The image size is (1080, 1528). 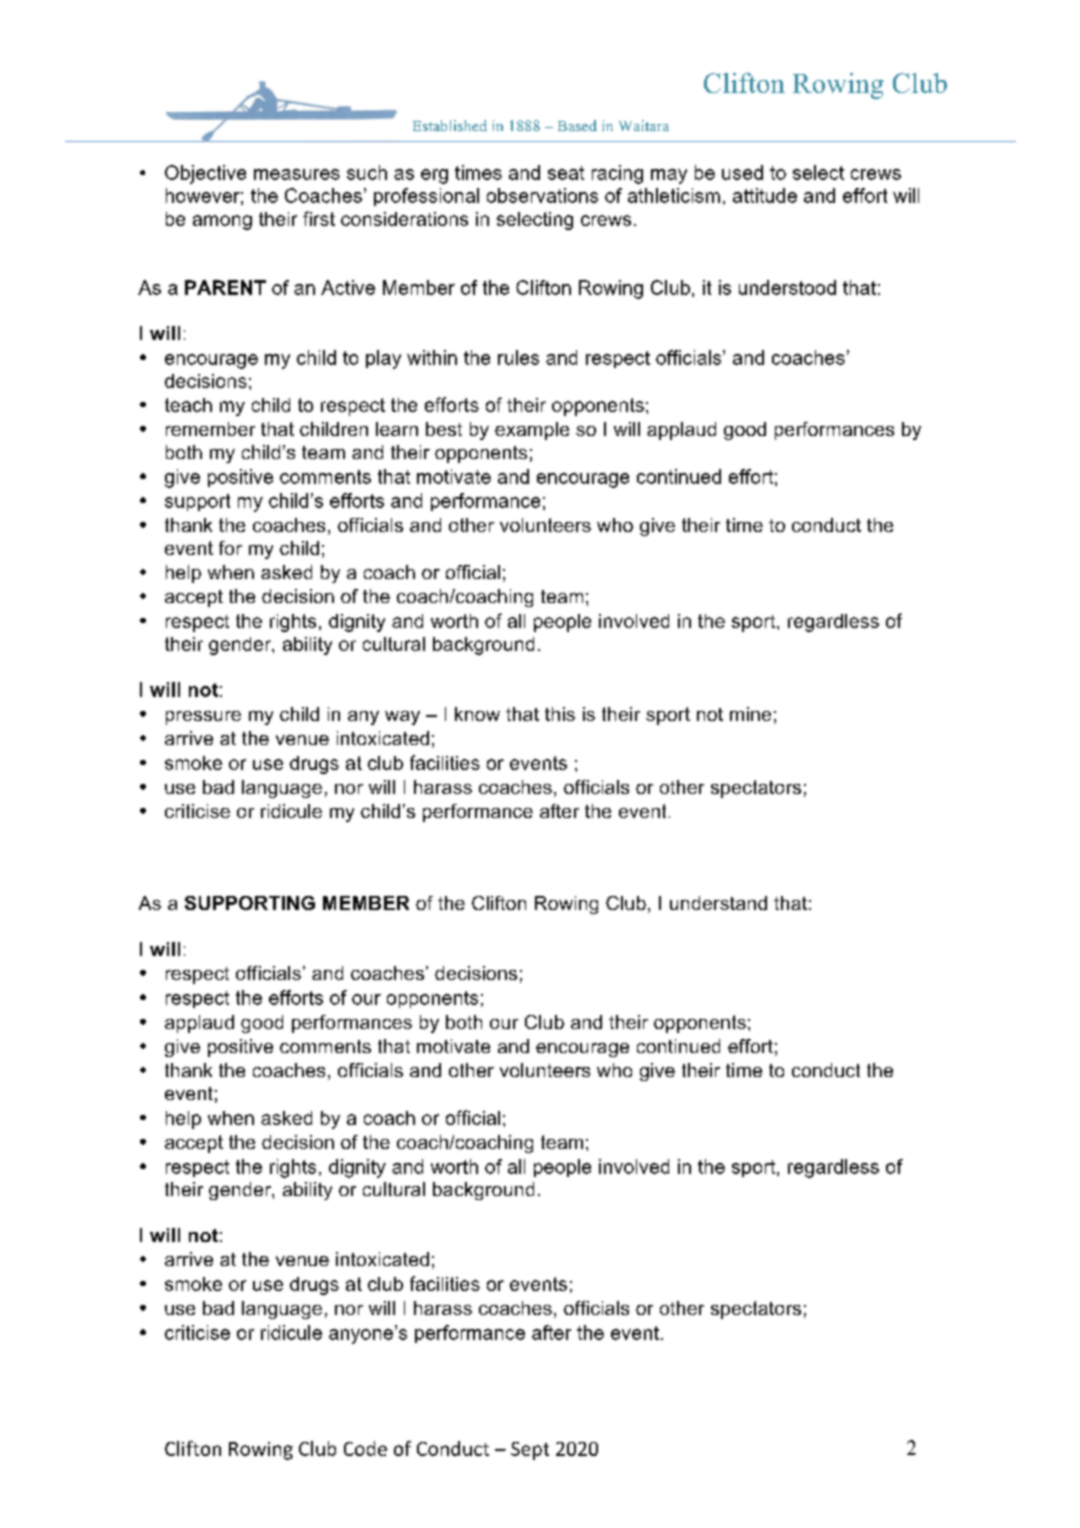 What do you see at coordinates (297, 174) in the screenshot?
I see `measures` at bounding box center [297, 174].
